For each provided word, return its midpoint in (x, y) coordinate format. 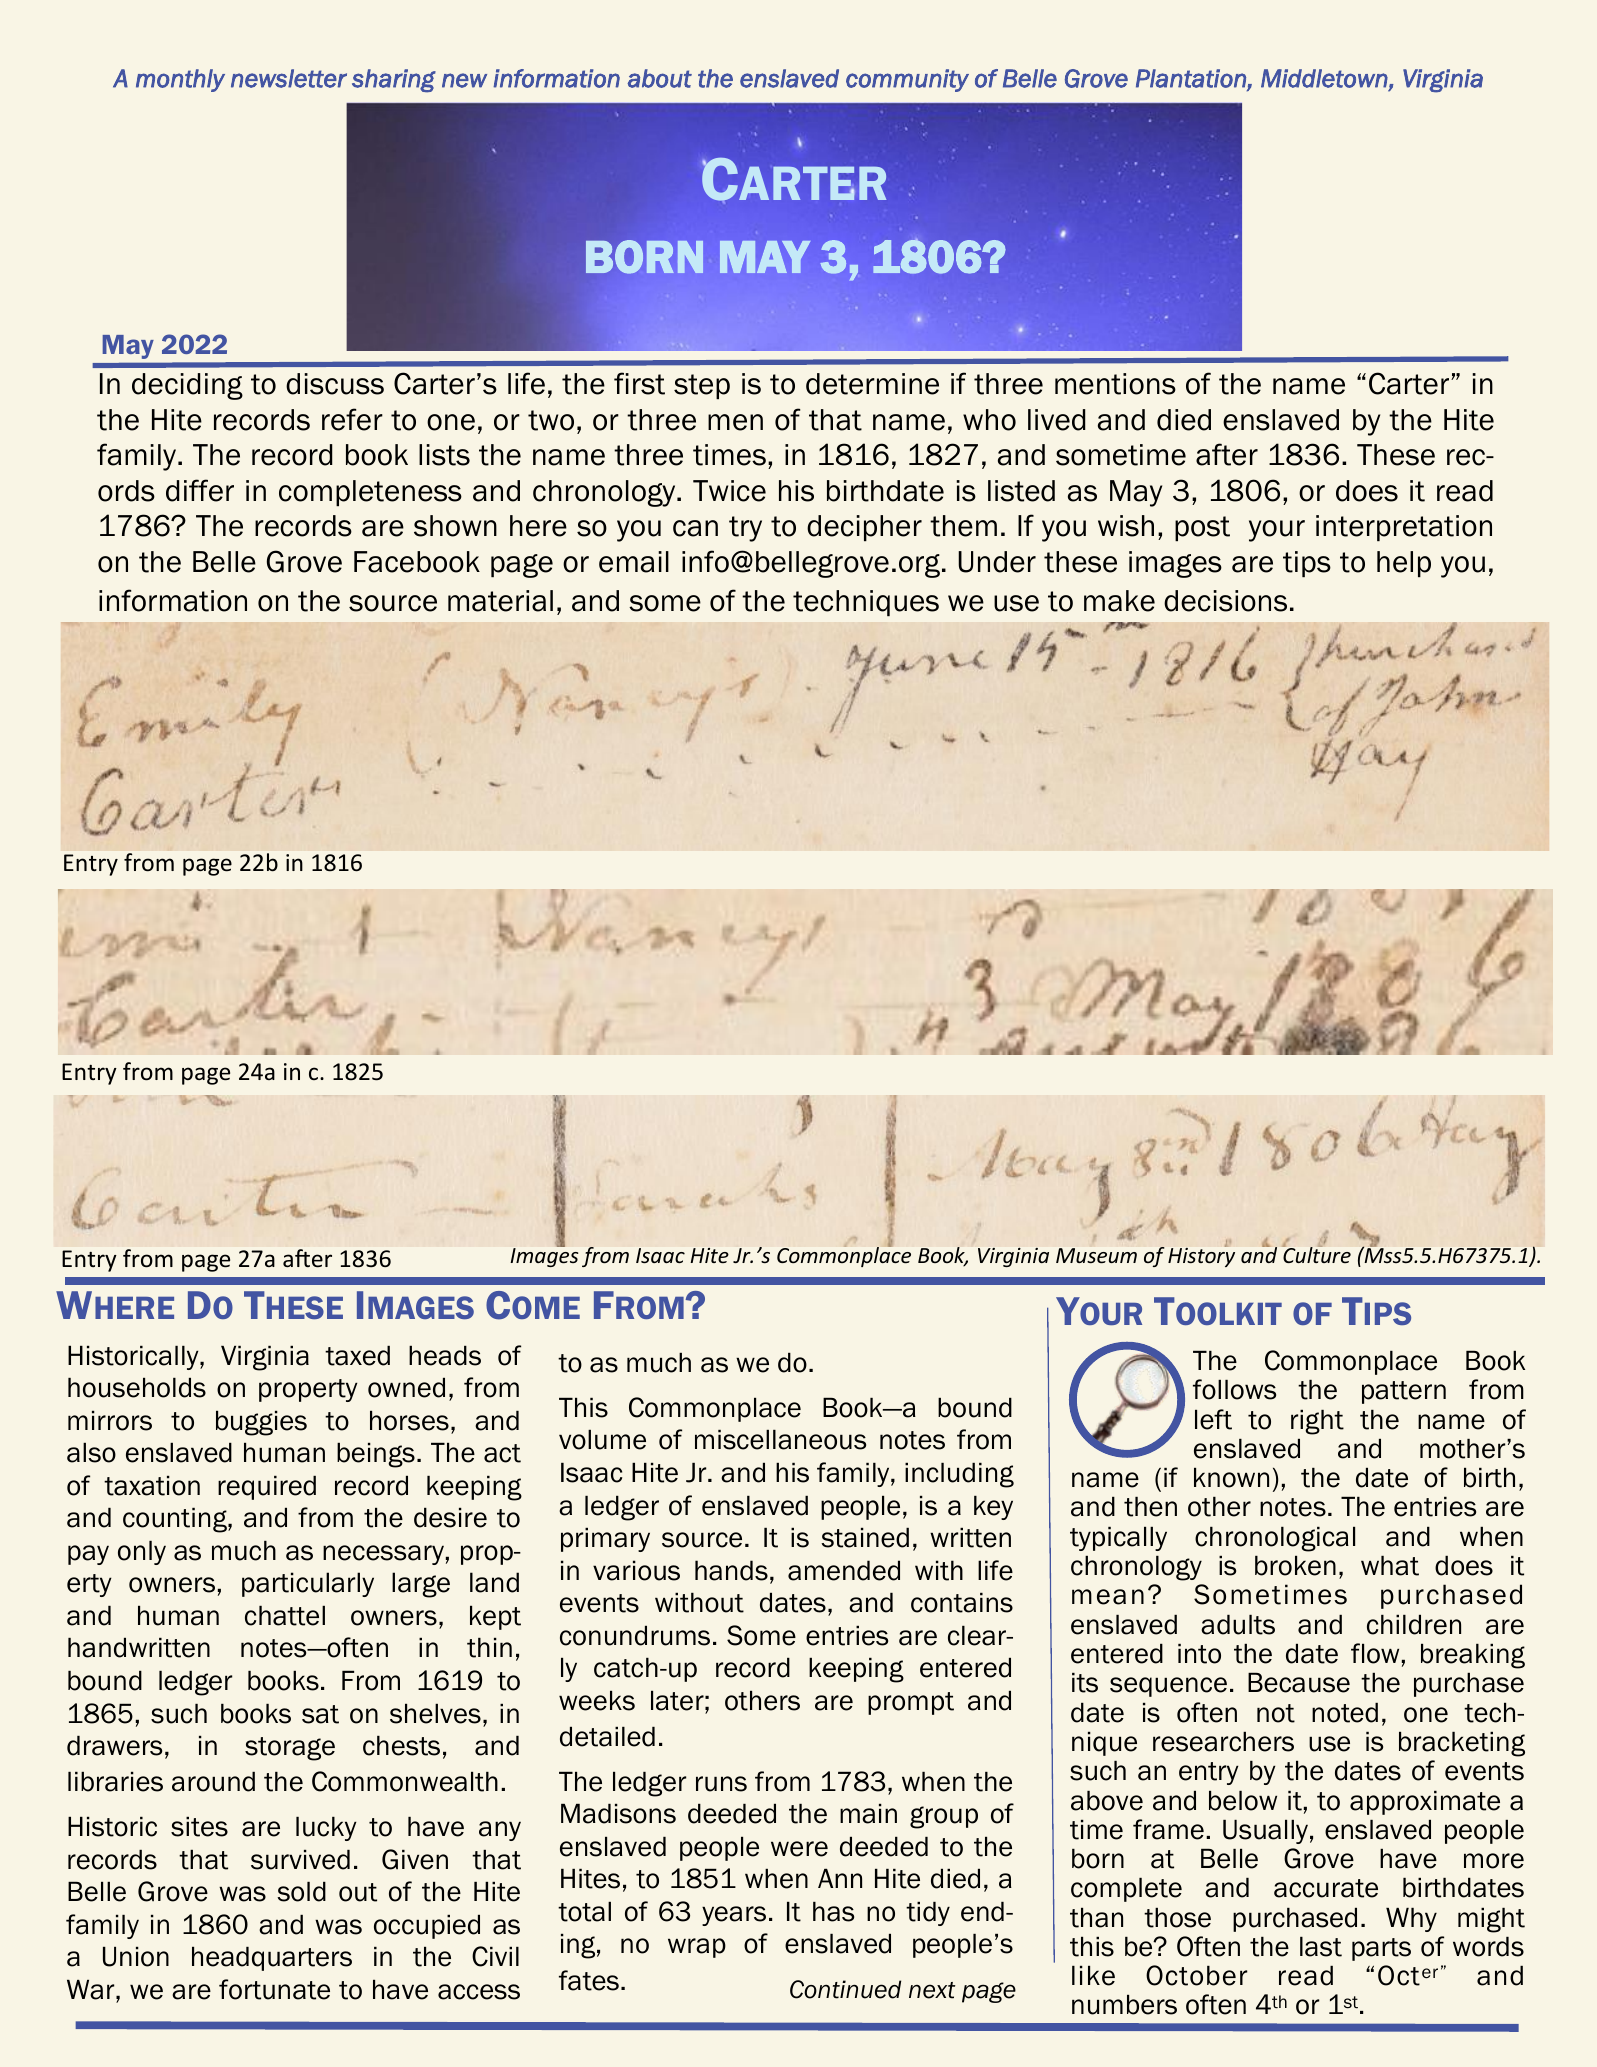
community (907, 80)
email (634, 562)
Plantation (1192, 79)
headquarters (272, 1958)
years (734, 1916)
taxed (357, 1355)
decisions (1225, 601)
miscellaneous (780, 1439)
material (500, 601)
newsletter (289, 78)
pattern (1404, 1392)
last (1321, 1946)
